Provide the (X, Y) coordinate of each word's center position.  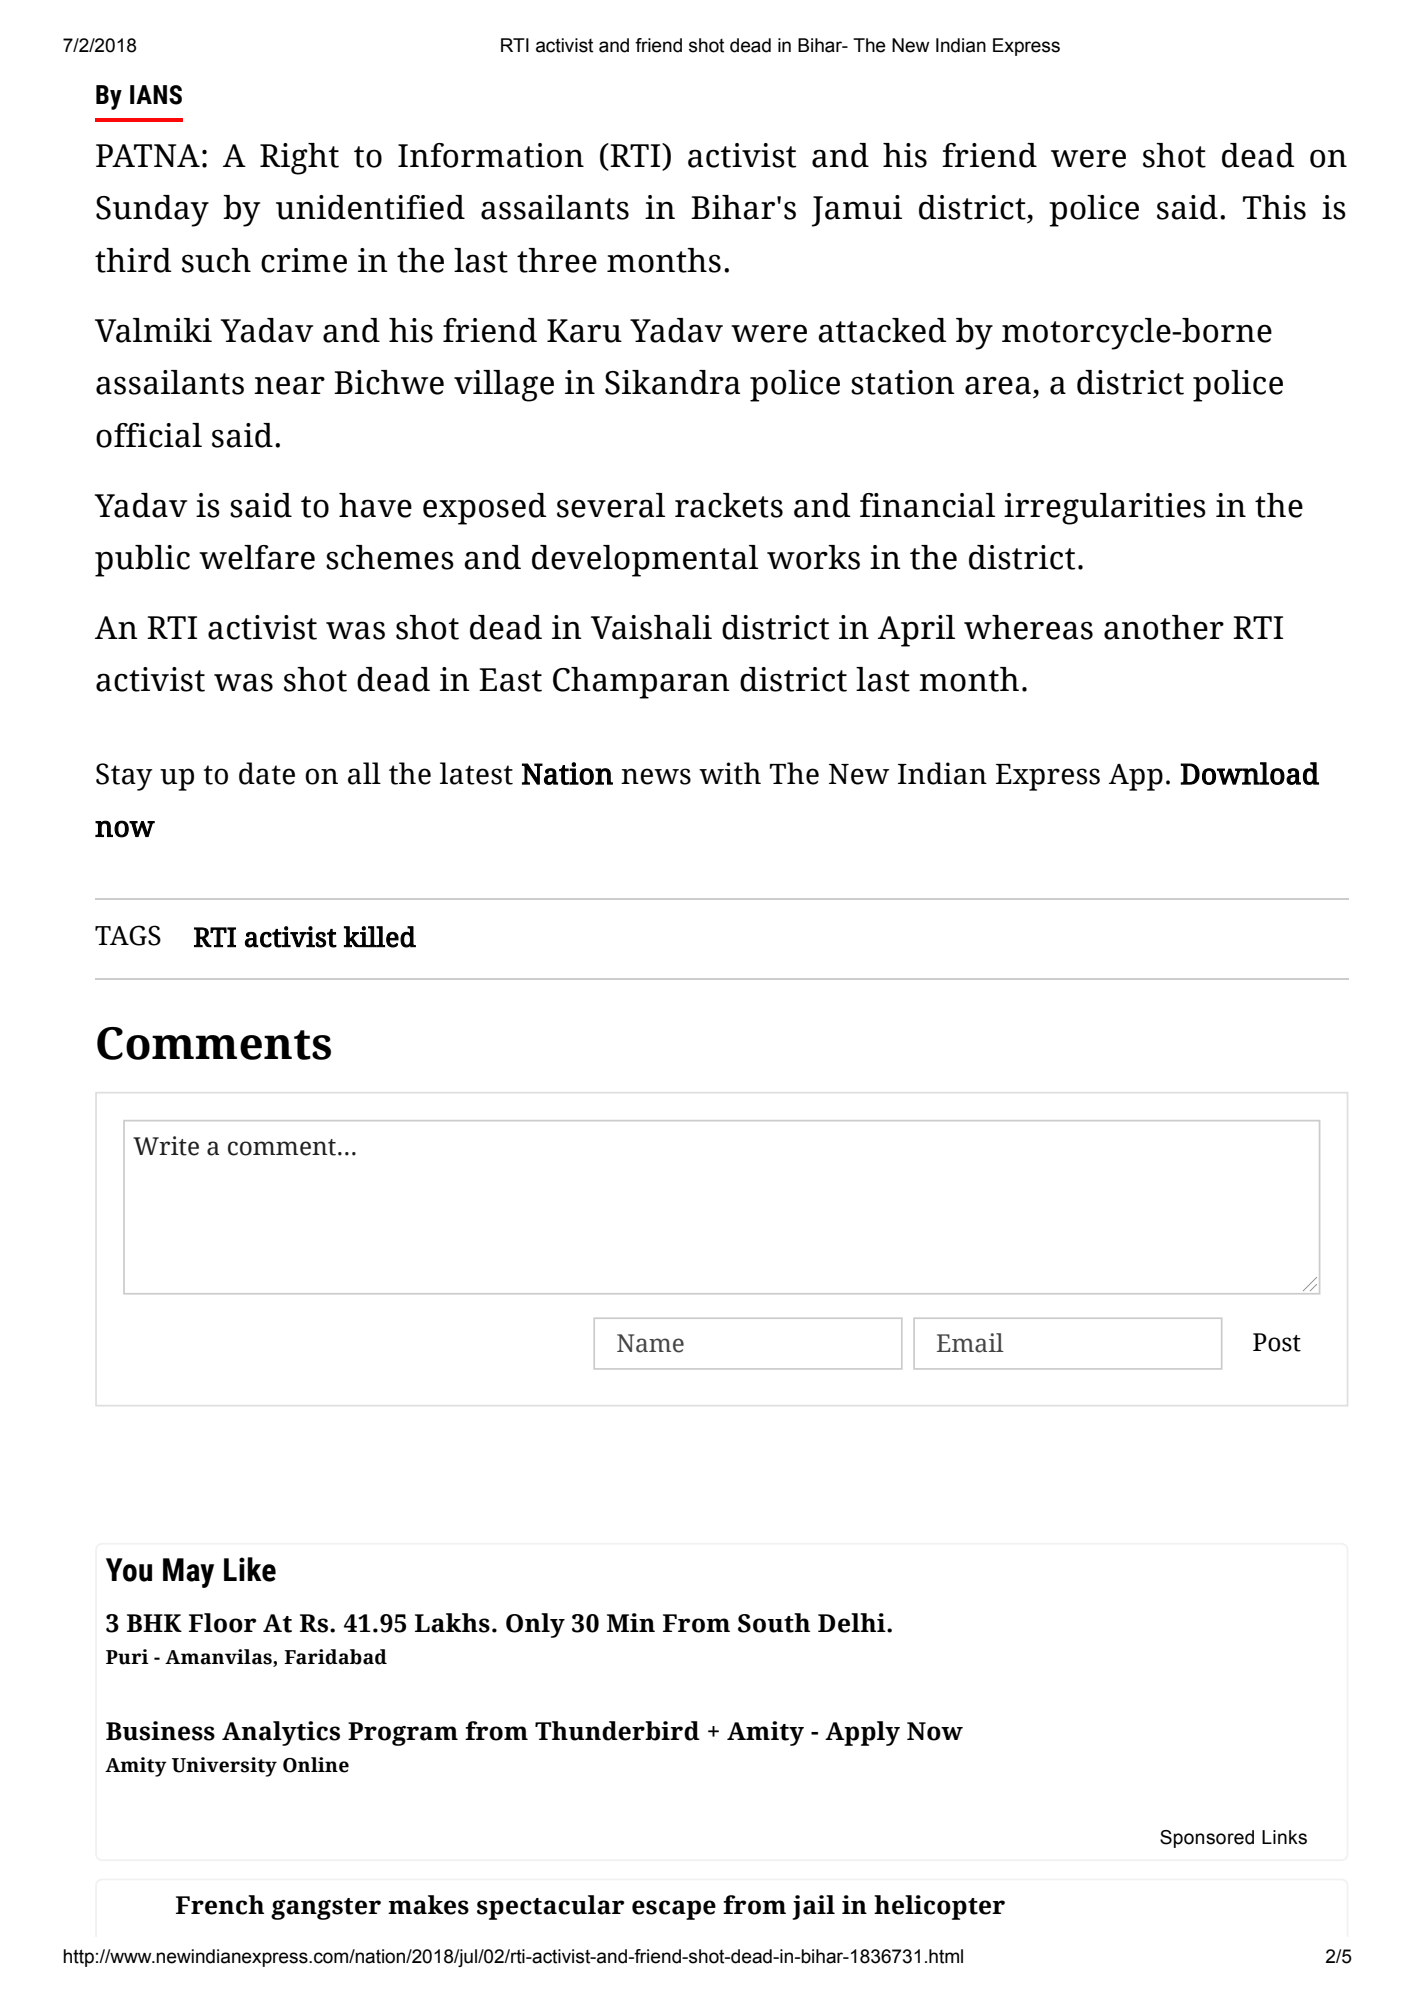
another (1164, 627)
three (557, 260)
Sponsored (1207, 1839)
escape (674, 1910)
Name (650, 1343)
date (267, 773)
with (730, 773)
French (220, 1905)
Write (166, 1146)
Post (1277, 1342)
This (1274, 207)
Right (299, 159)
